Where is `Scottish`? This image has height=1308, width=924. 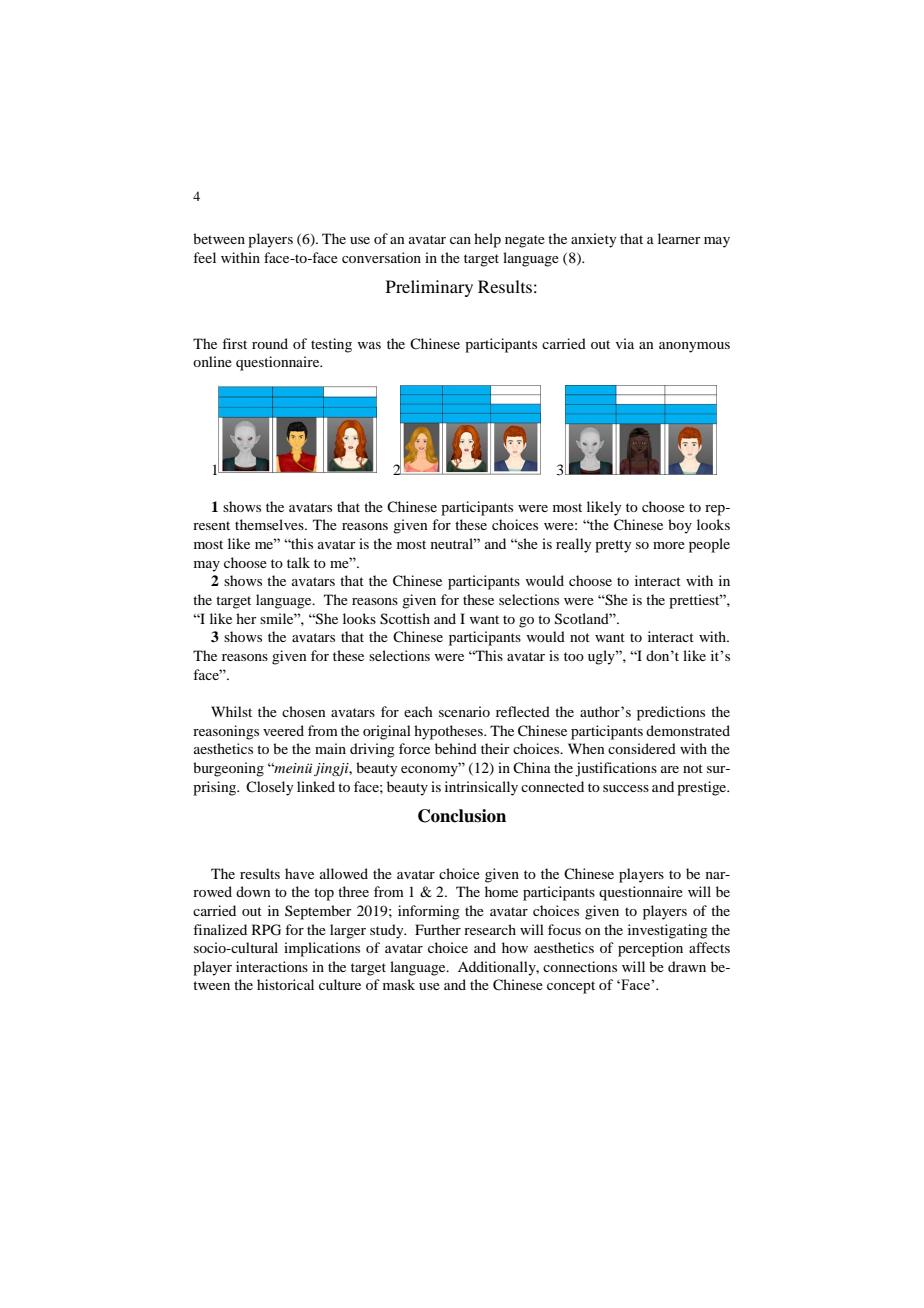
Scottish is located at coordinates (405, 619).
